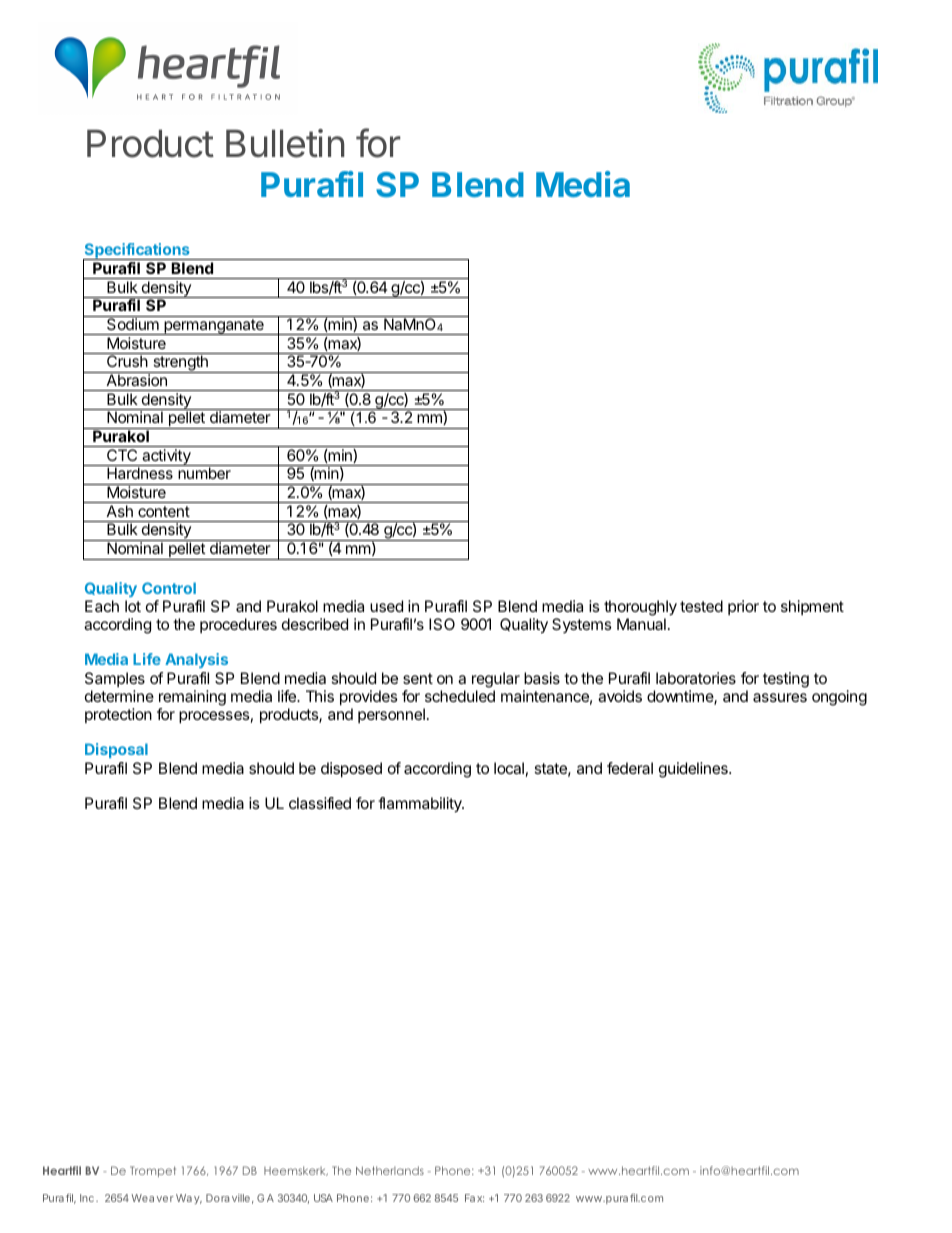 This page has width=952, height=1233. What do you see at coordinates (743, 607) in the page?
I see `prior` at bounding box center [743, 607].
